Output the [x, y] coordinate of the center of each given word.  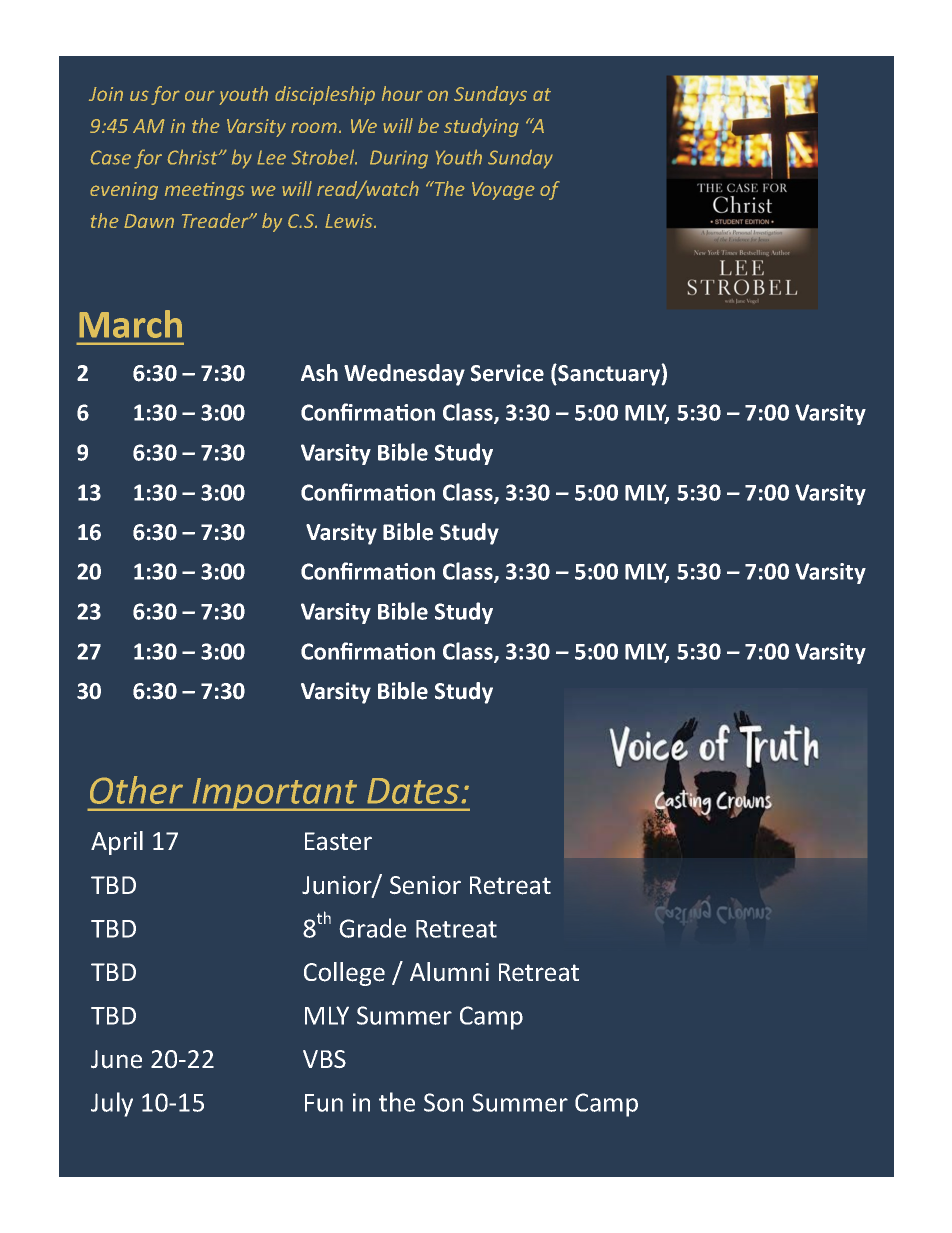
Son [443, 1102]
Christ [193, 157]
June [116, 1059]
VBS [324, 1059]
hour [402, 93]
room [314, 127]
